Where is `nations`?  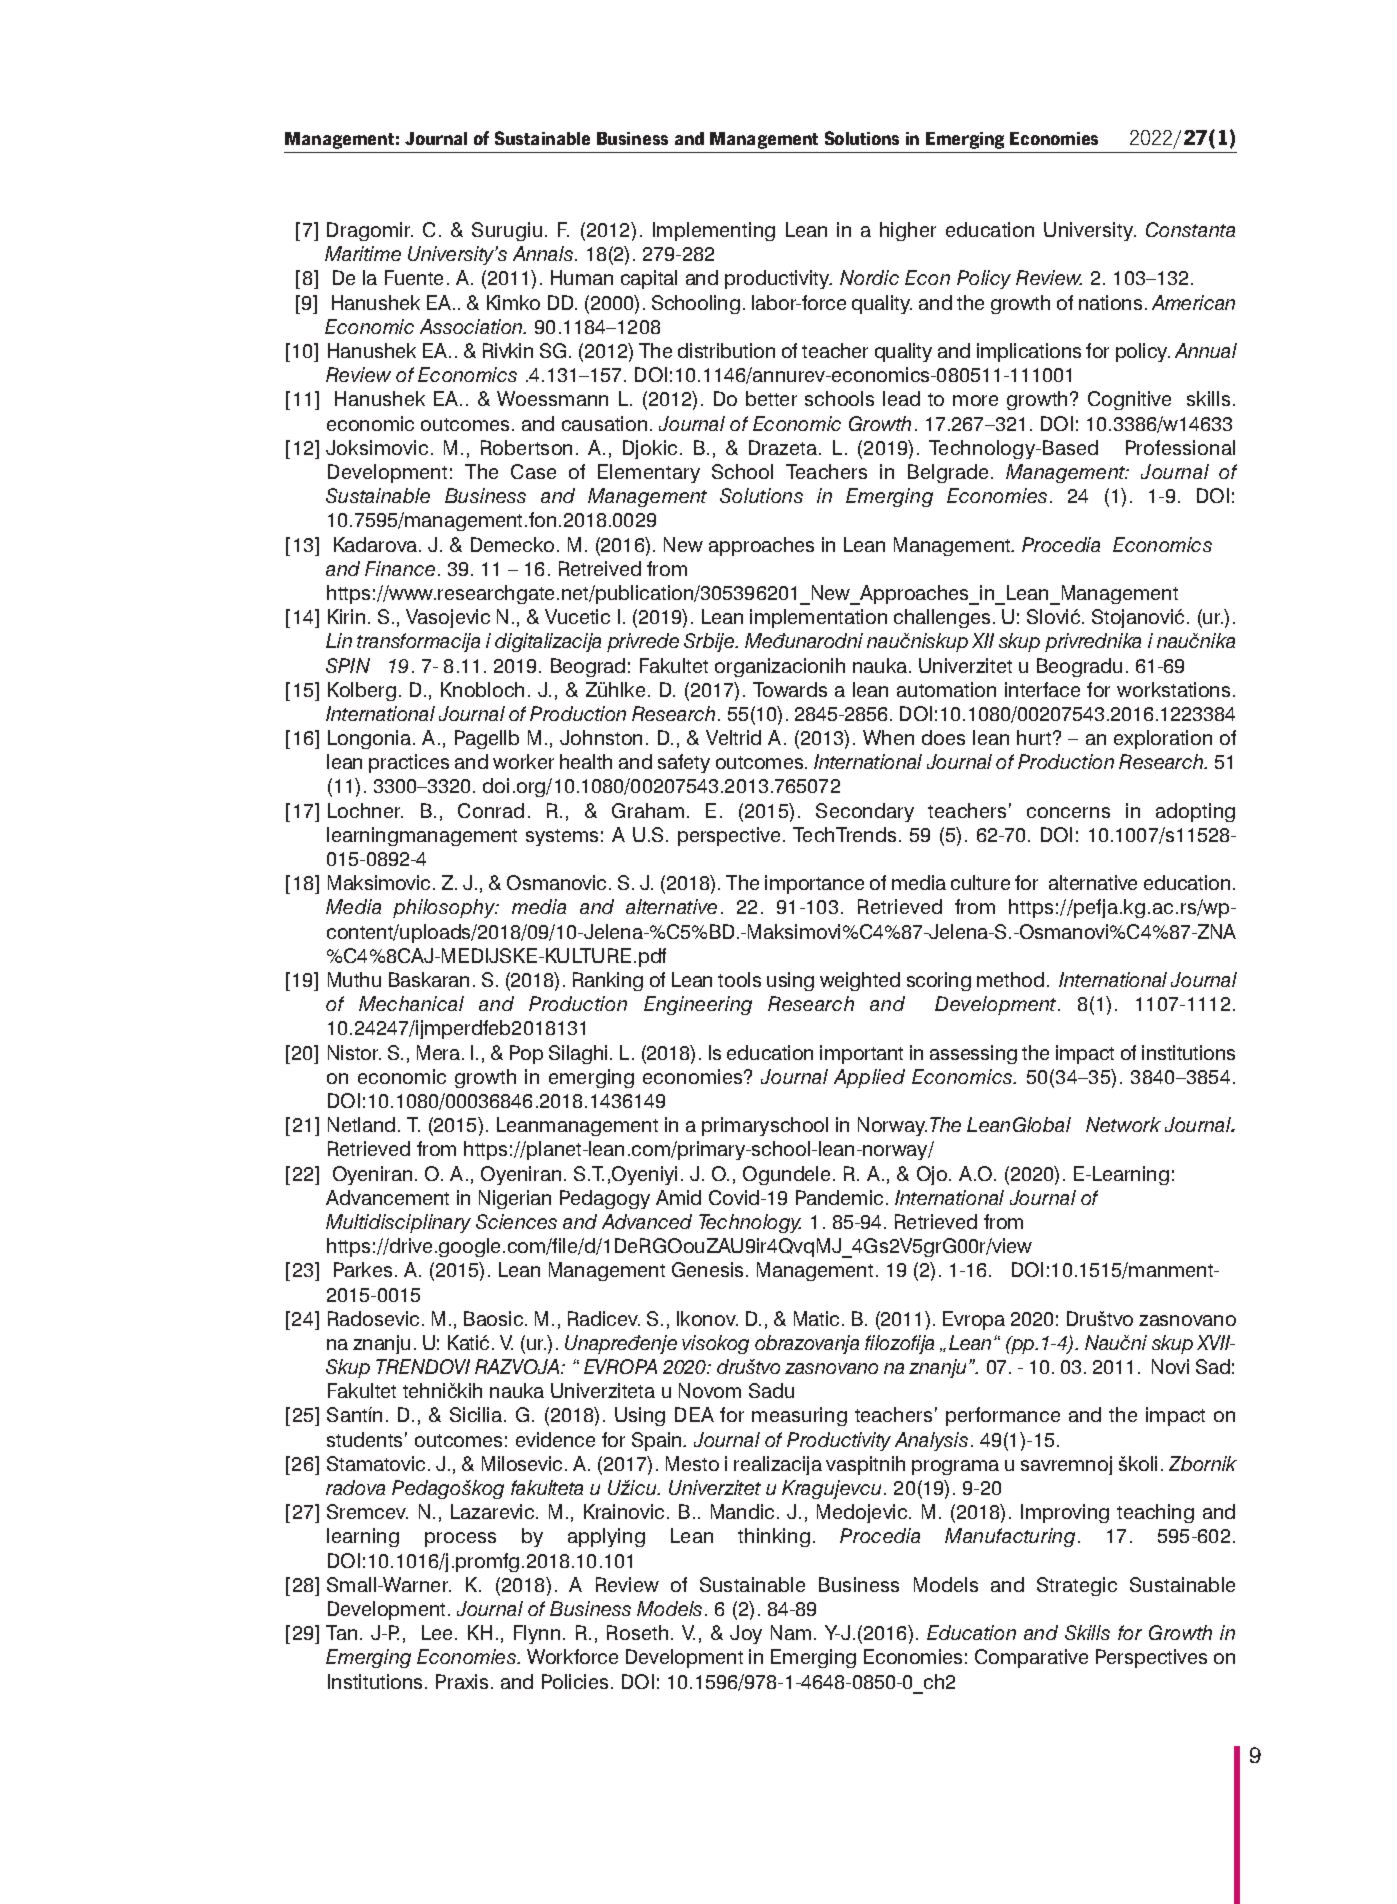 nations is located at coordinates (1110, 302).
